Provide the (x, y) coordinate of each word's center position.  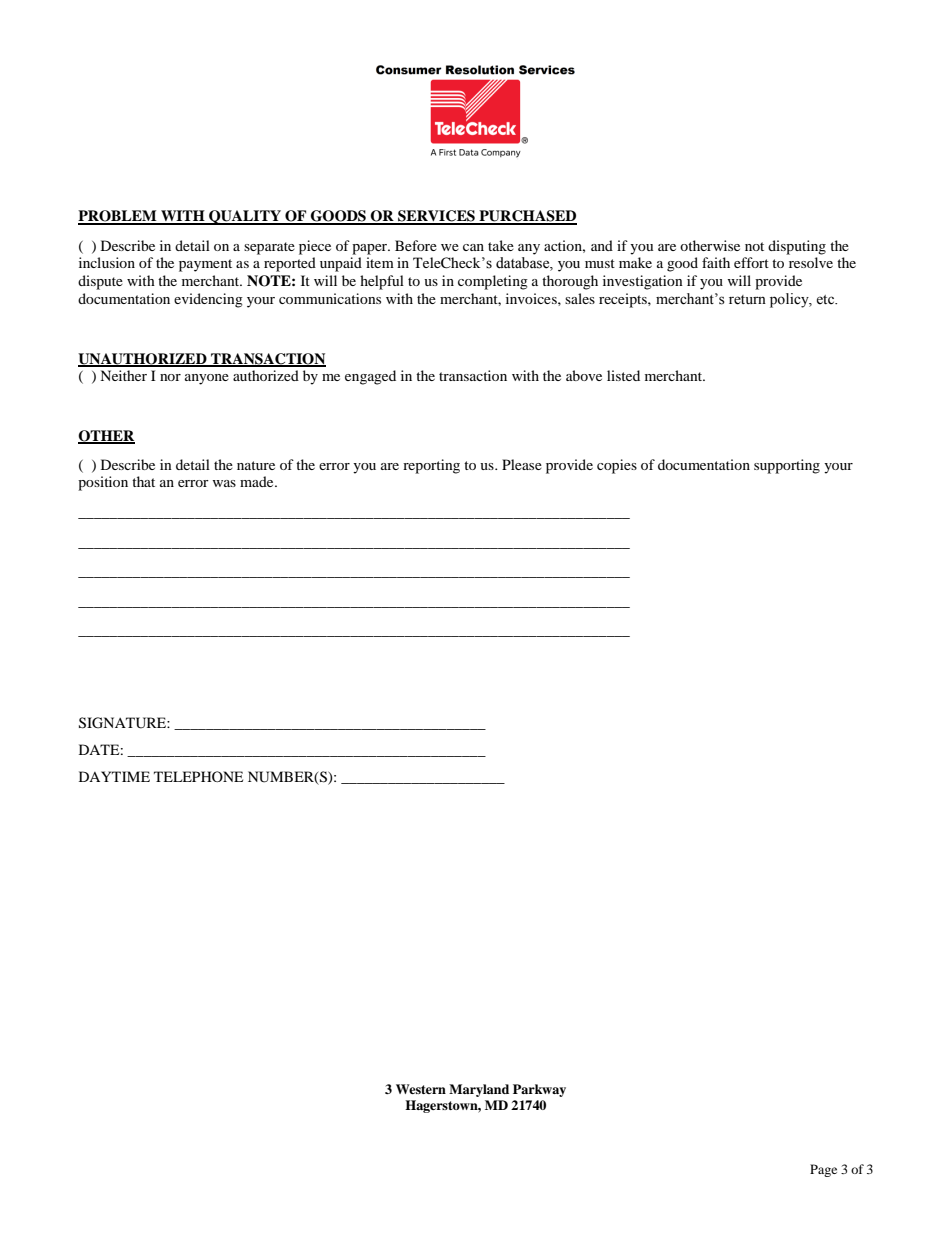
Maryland (479, 1090)
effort (751, 262)
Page (823, 1170)
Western (421, 1089)
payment (205, 265)
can (473, 247)
